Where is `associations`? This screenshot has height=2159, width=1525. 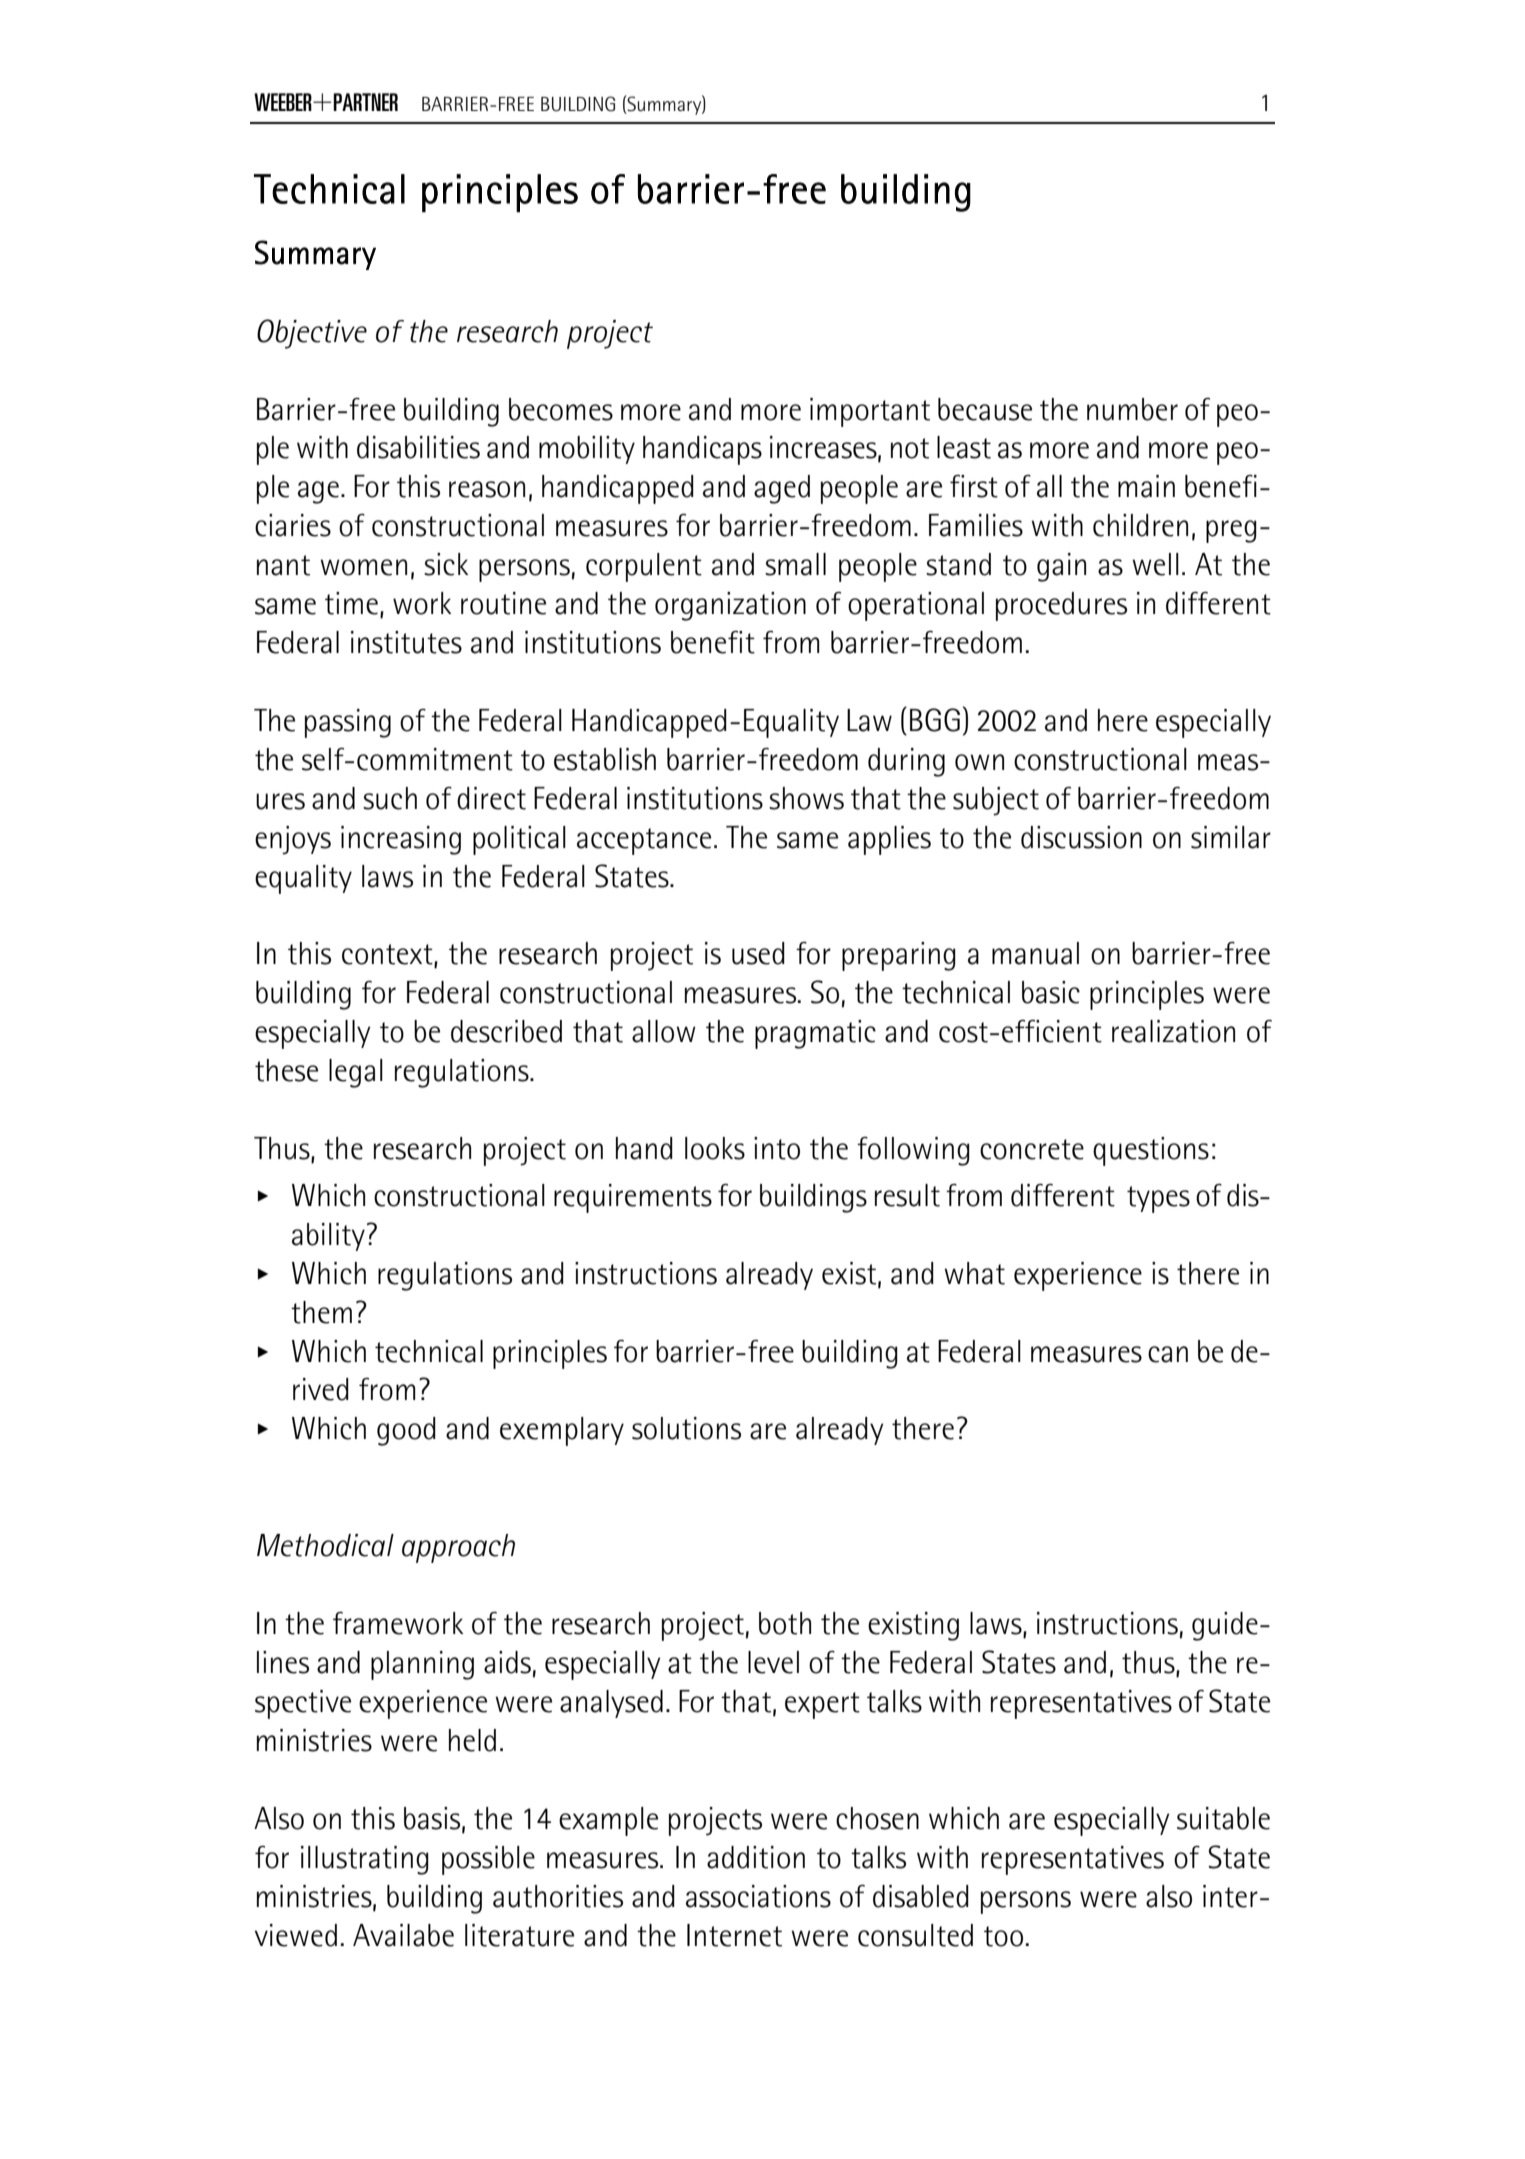
associations is located at coordinates (758, 1896).
